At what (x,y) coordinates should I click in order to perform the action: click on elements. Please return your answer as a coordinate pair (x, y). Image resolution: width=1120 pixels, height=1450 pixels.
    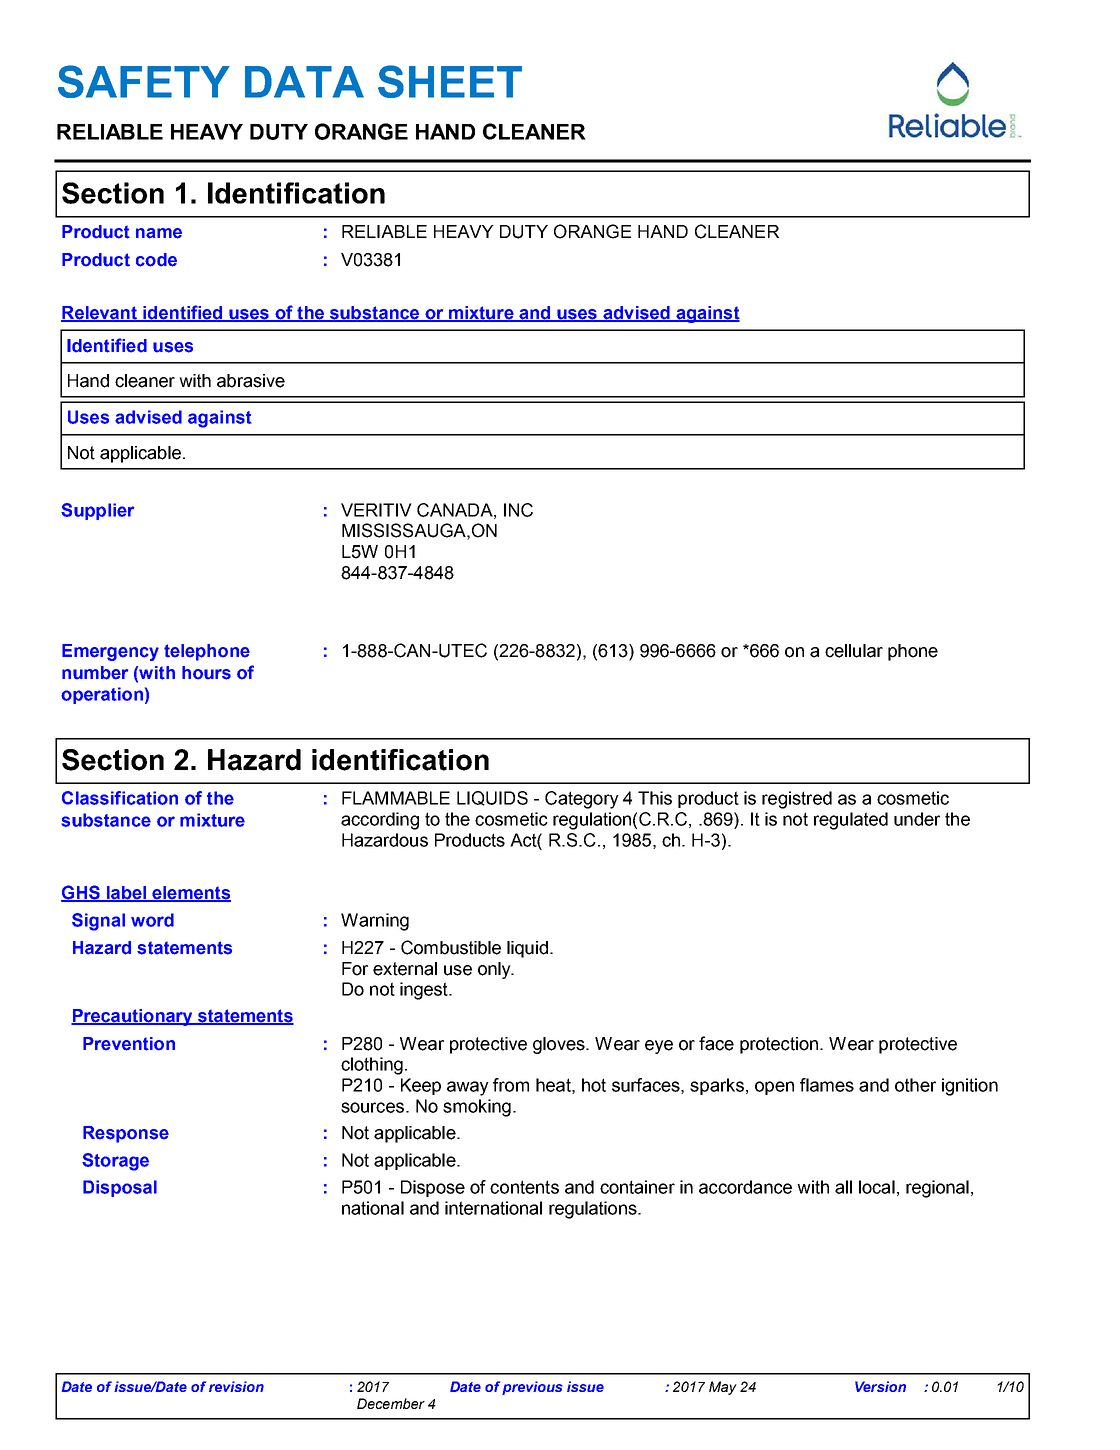
    Looking at the image, I should click on (190, 894).
